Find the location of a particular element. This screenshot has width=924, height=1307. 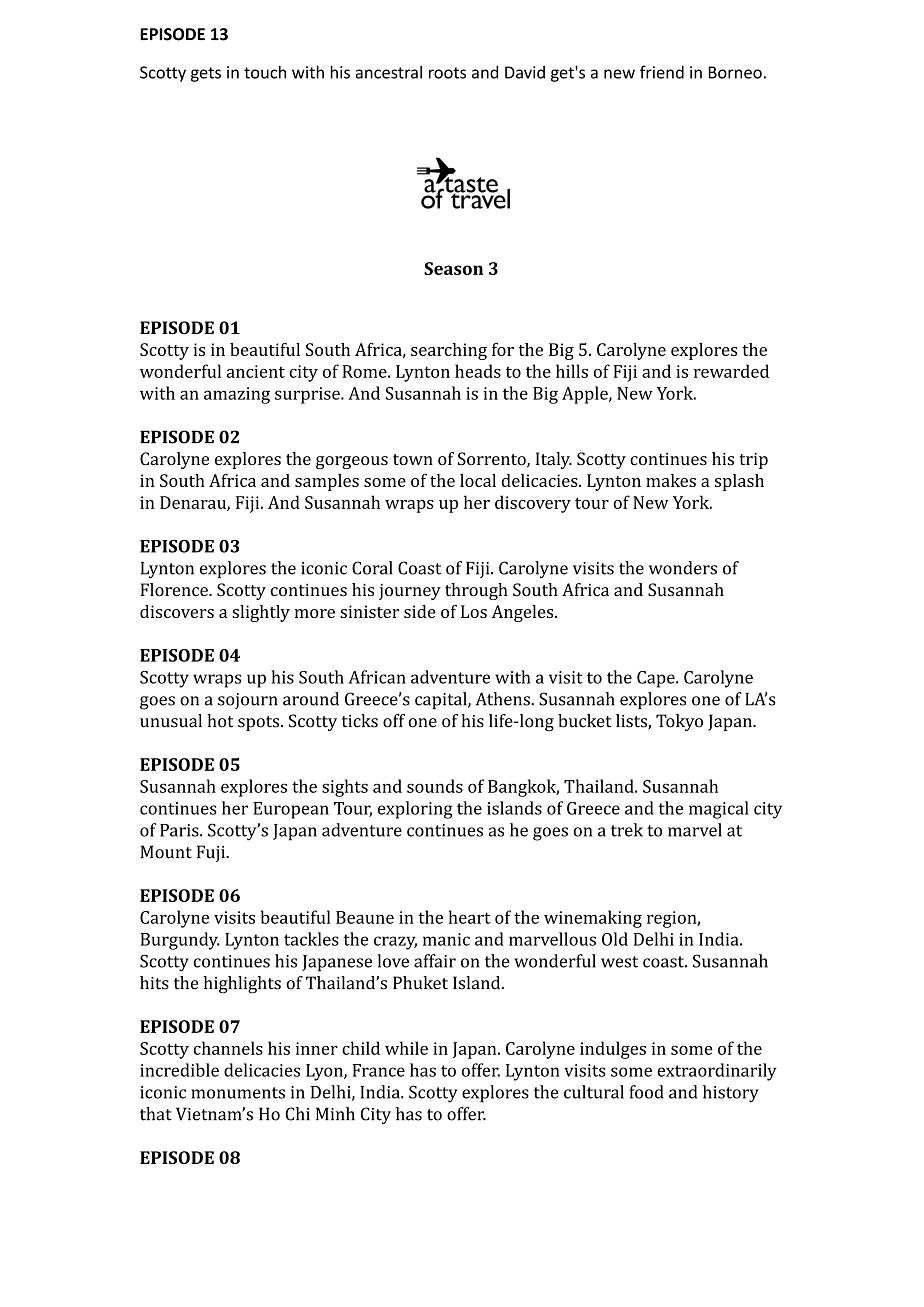

makes is located at coordinates (671, 480).
